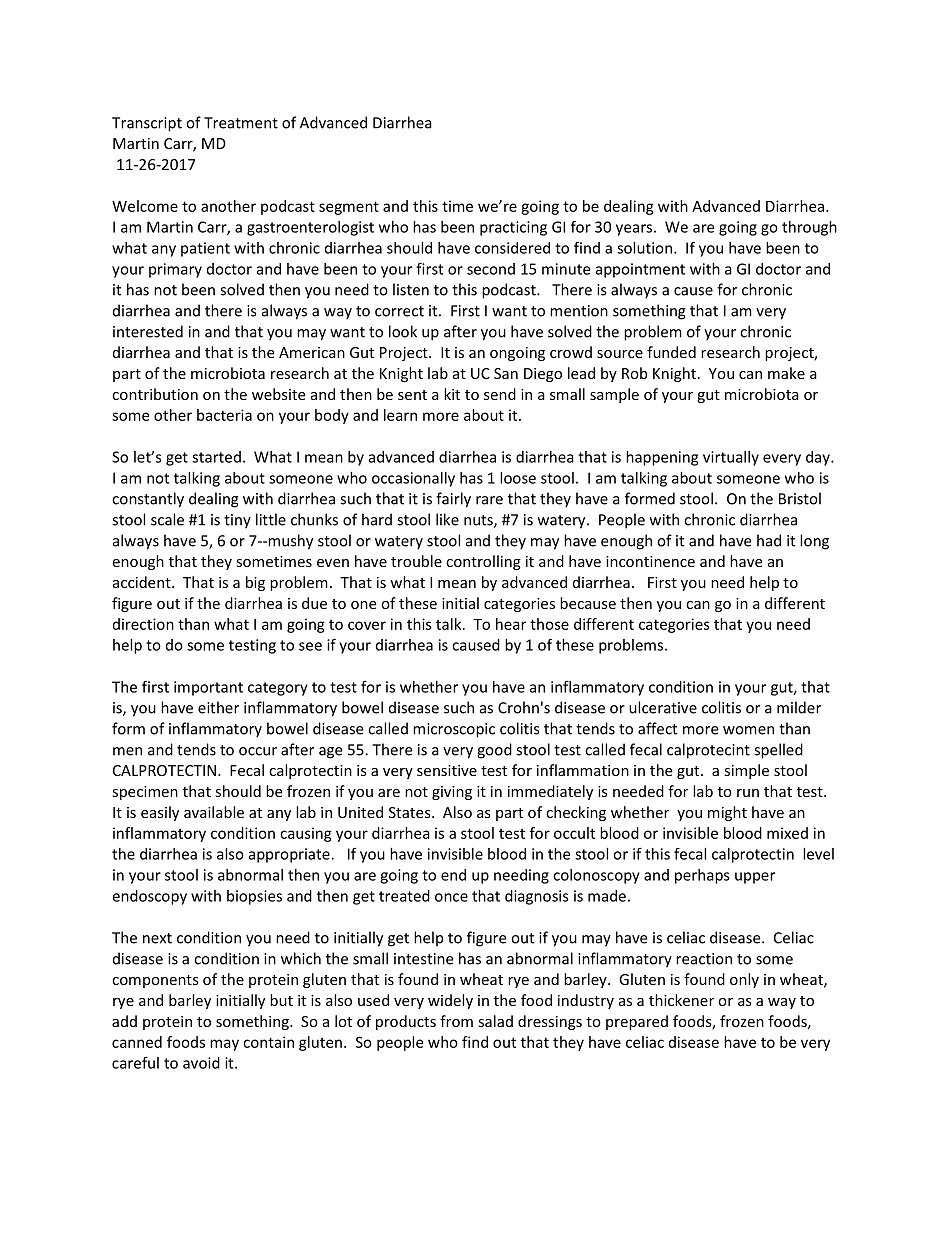 The height and width of the screenshot is (1233, 952). I want to click on Treatment, so click(241, 123).
